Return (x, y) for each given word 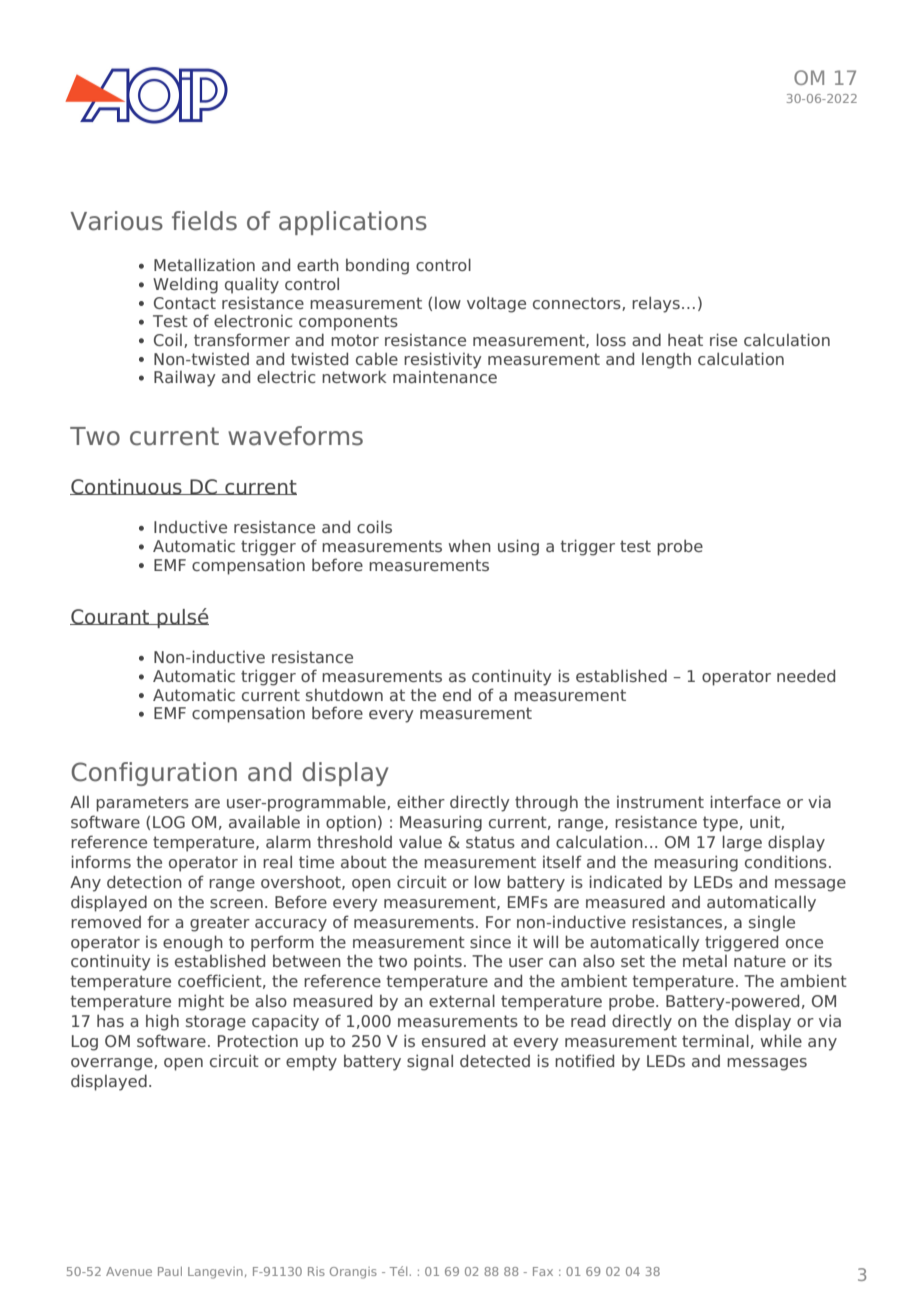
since (490, 941)
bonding (377, 266)
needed (806, 675)
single (772, 924)
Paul (170, 1271)
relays (656, 304)
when (470, 545)
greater (220, 924)
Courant (111, 617)
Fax (543, 1271)
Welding (185, 285)
